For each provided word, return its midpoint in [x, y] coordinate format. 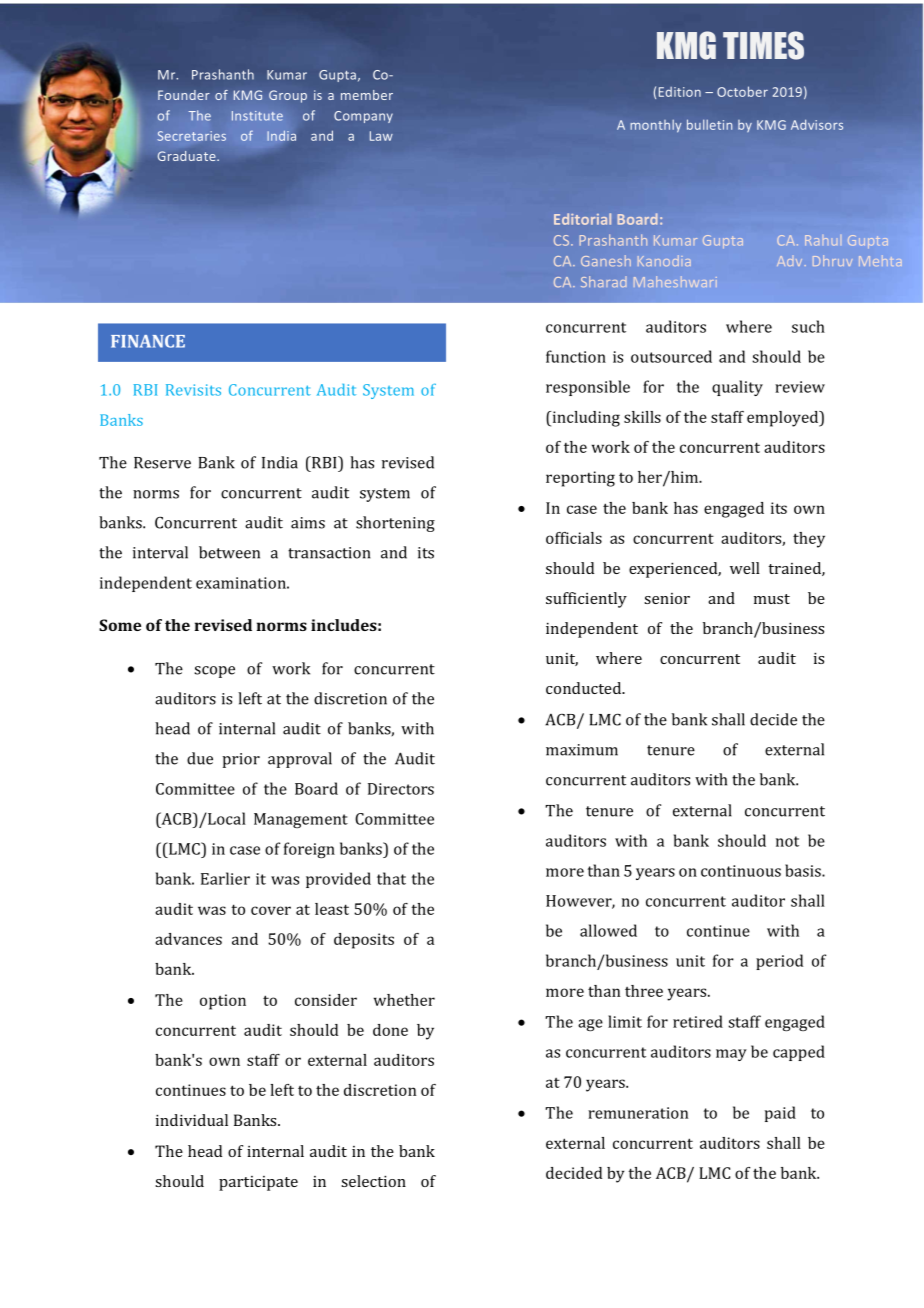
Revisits [193, 390]
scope [214, 672]
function [576, 356]
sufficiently [586, 600]
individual [192, 1120]
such [808, 326]
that [391, 878]
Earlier [225, 878]
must [772, 599]
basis [804, 870]
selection [373, 1181]
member [367, 95]
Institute [257, 116]
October [742, 91]
